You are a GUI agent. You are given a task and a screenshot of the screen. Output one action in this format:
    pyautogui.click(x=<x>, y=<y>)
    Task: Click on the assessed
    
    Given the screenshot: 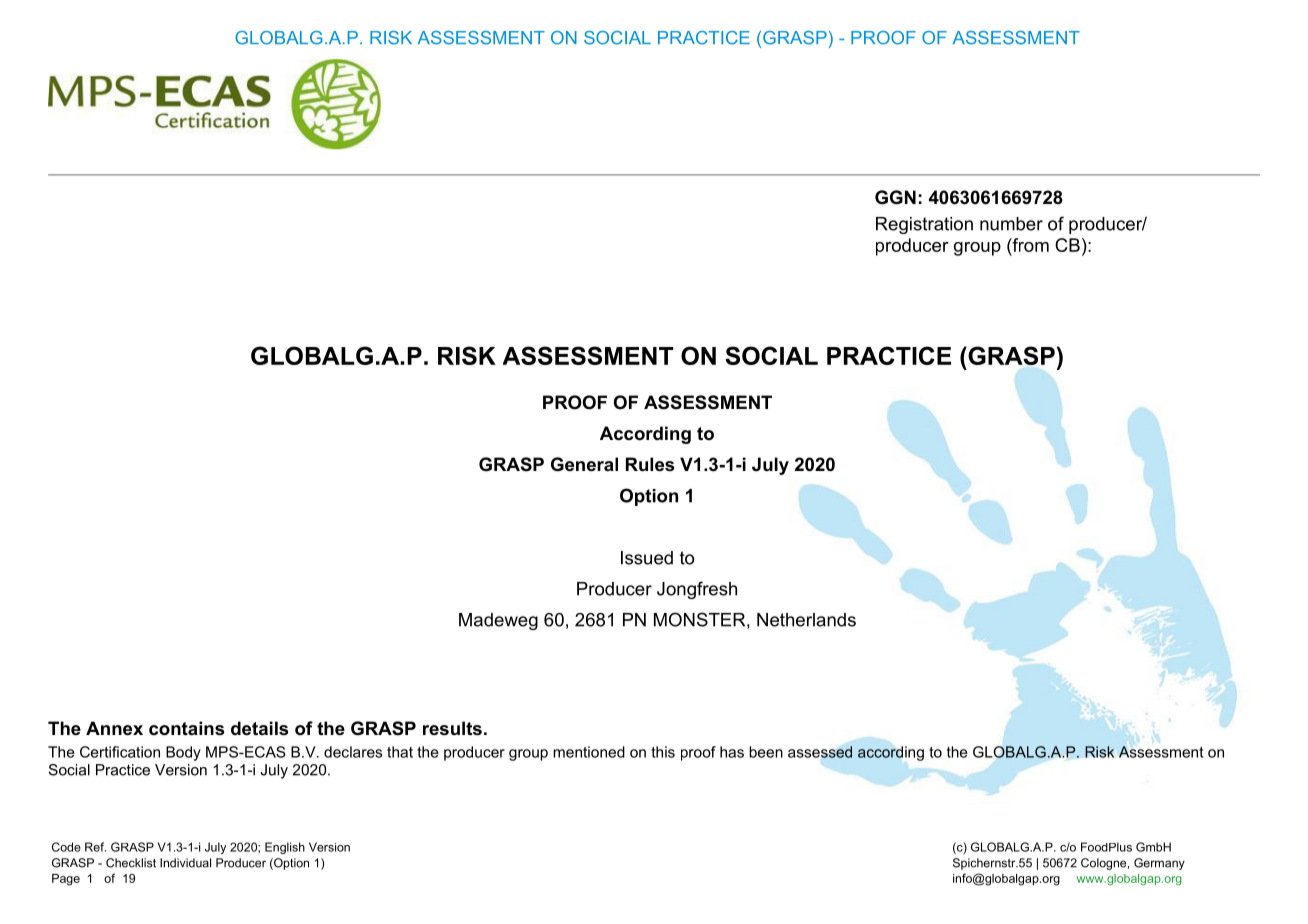 What is the action you would take?
    pyautogui.click(x=820, y=752)
